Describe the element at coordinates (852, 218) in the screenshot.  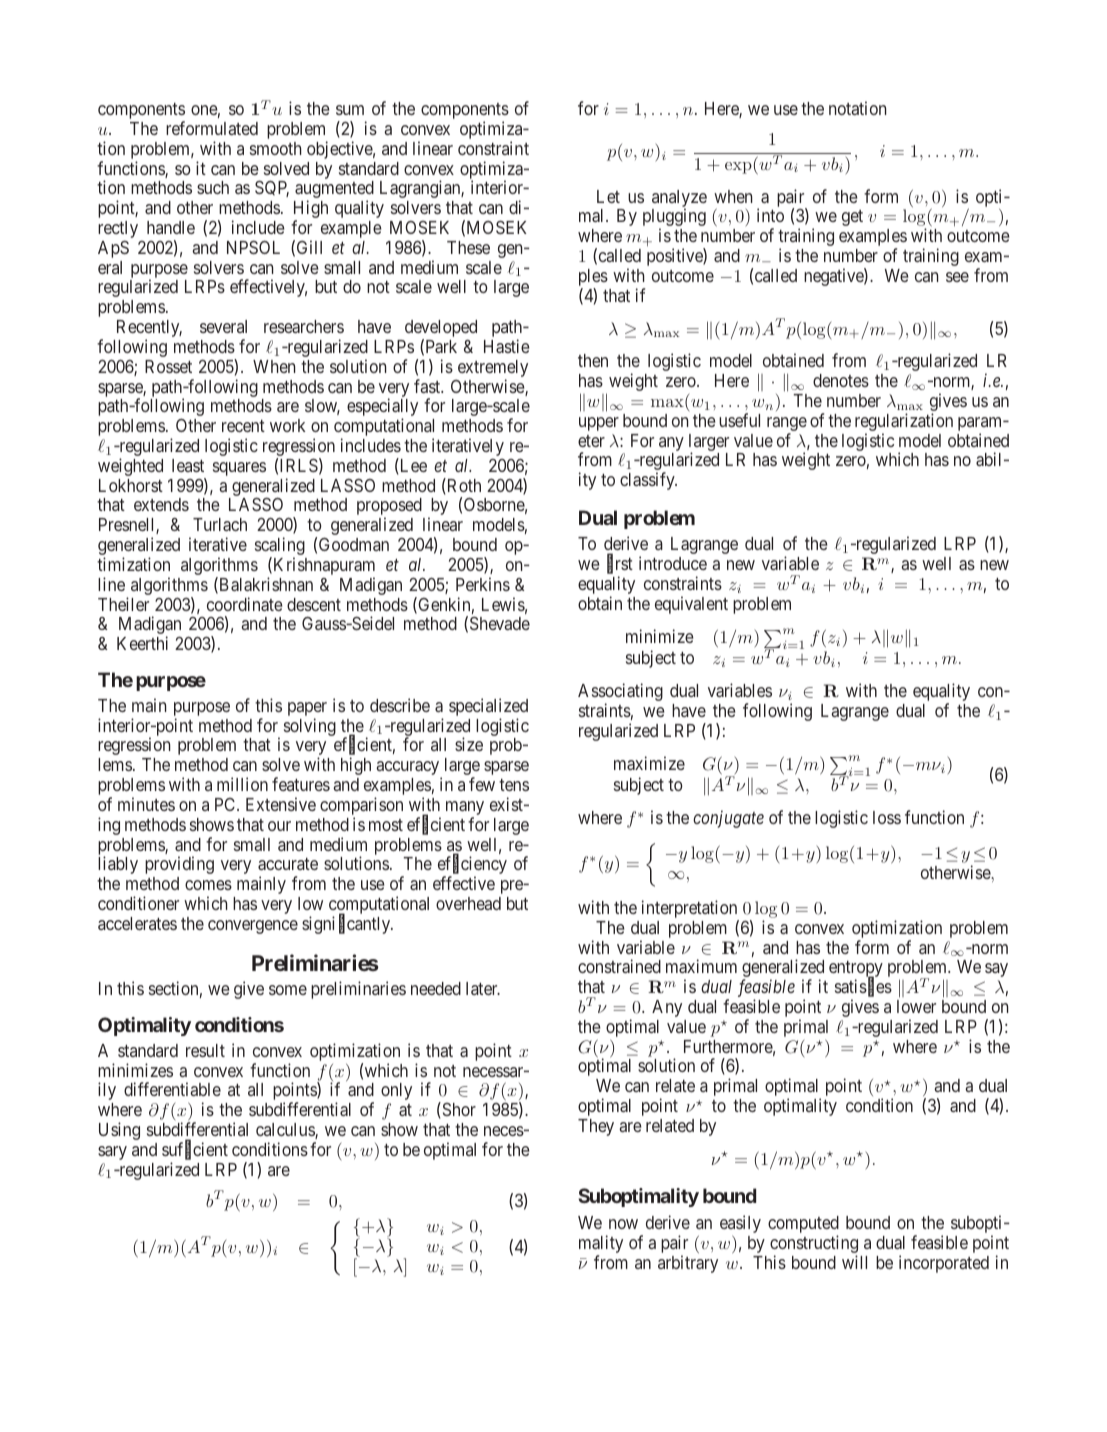
I see `get` at that location.
